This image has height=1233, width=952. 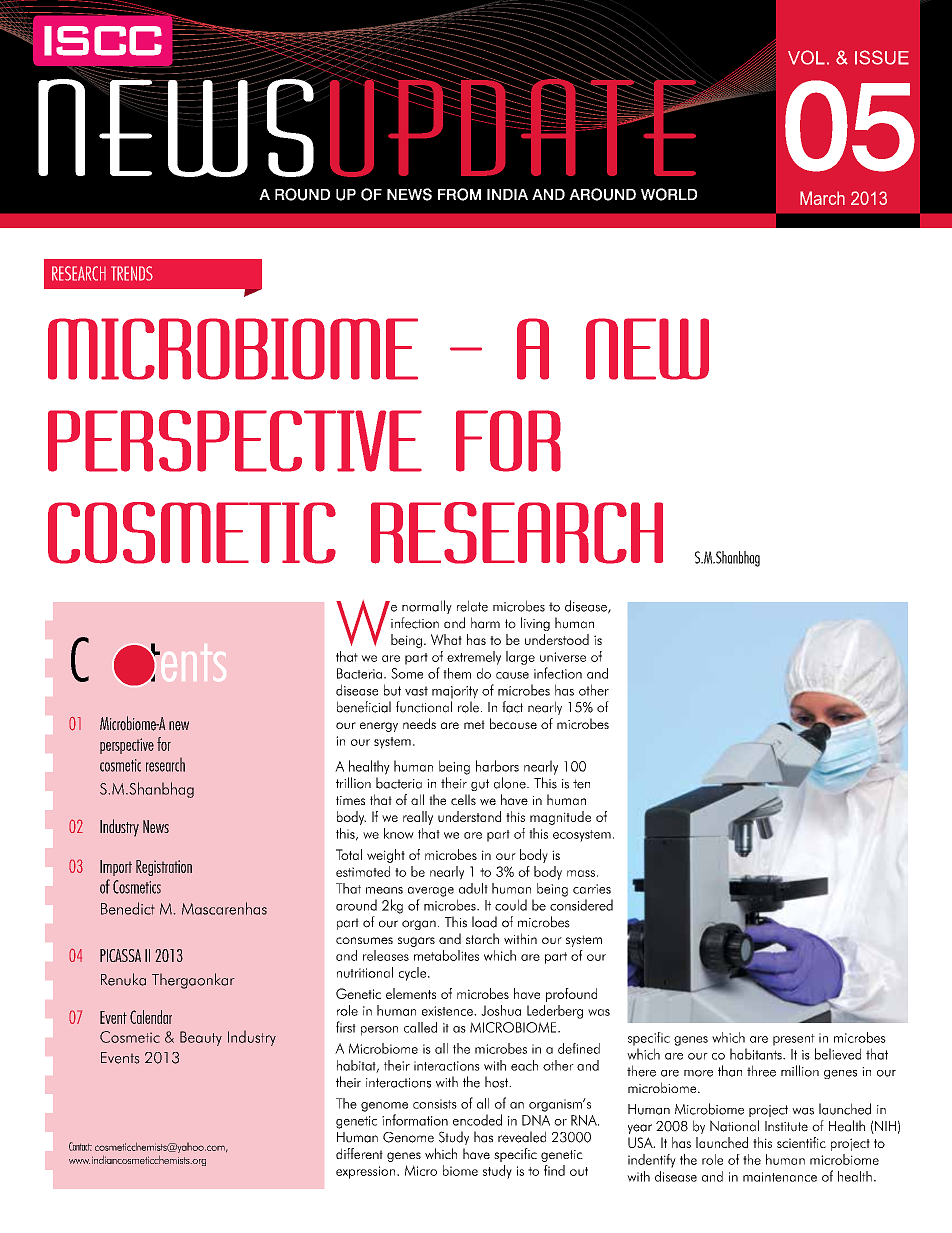 What do you see at coordinates (472, 606) in the image?
I see `relate` at bounding box center [472, 606].
